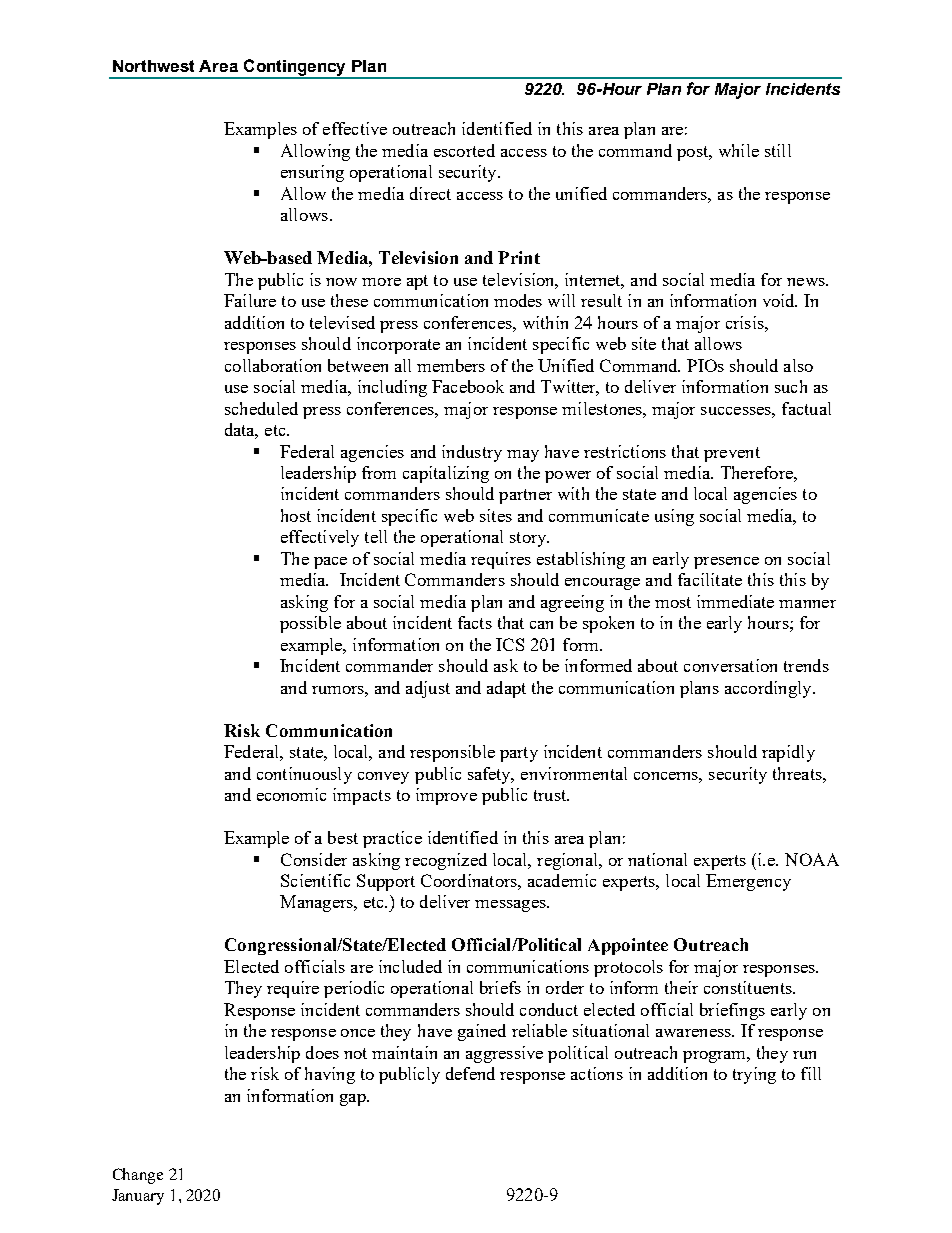 Image resolution: width=952 pixels, height=1233 pixels. I want to click on Change, so click(138, 1176).
